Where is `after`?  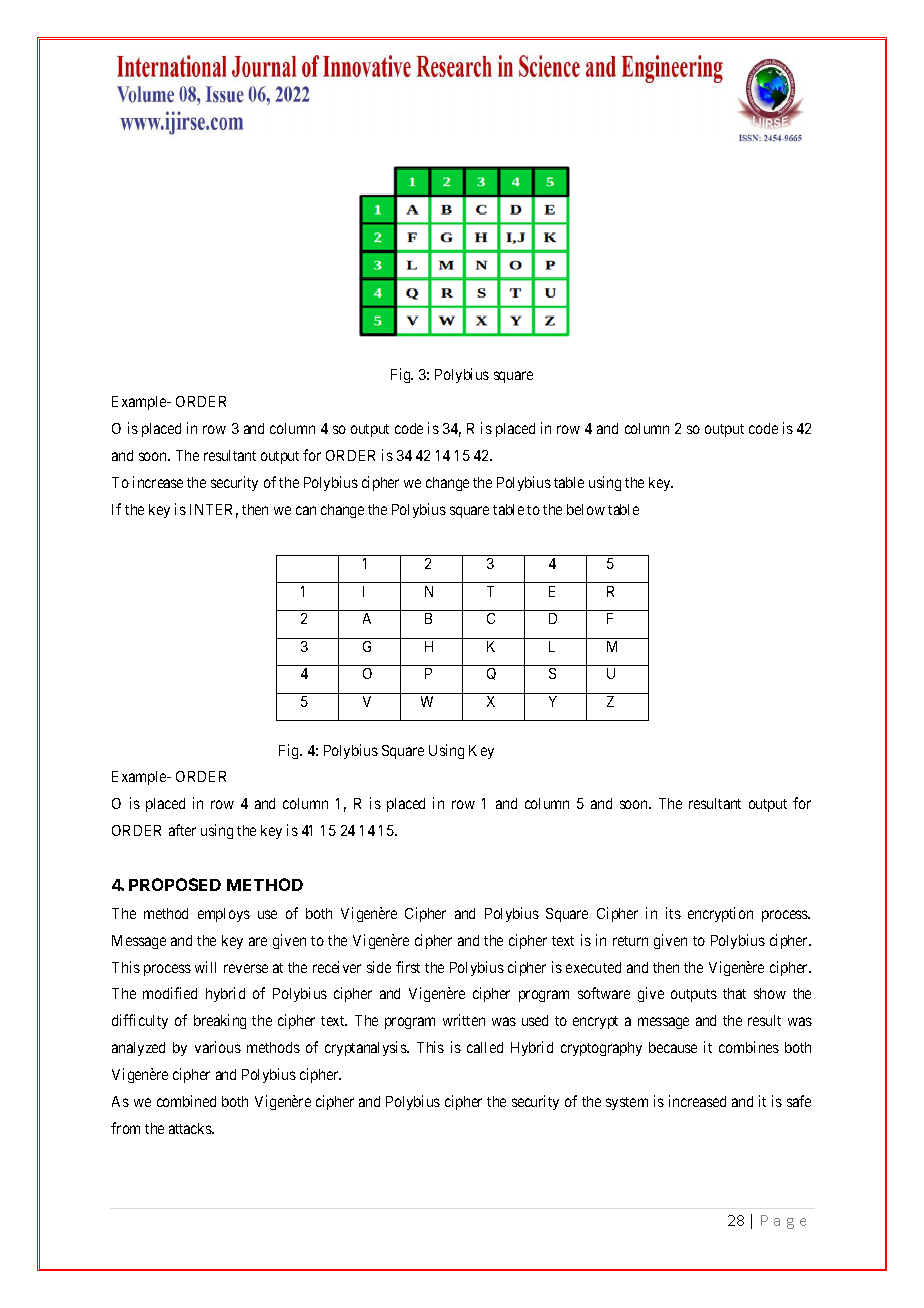
after is located at coordinates (182, 830).
